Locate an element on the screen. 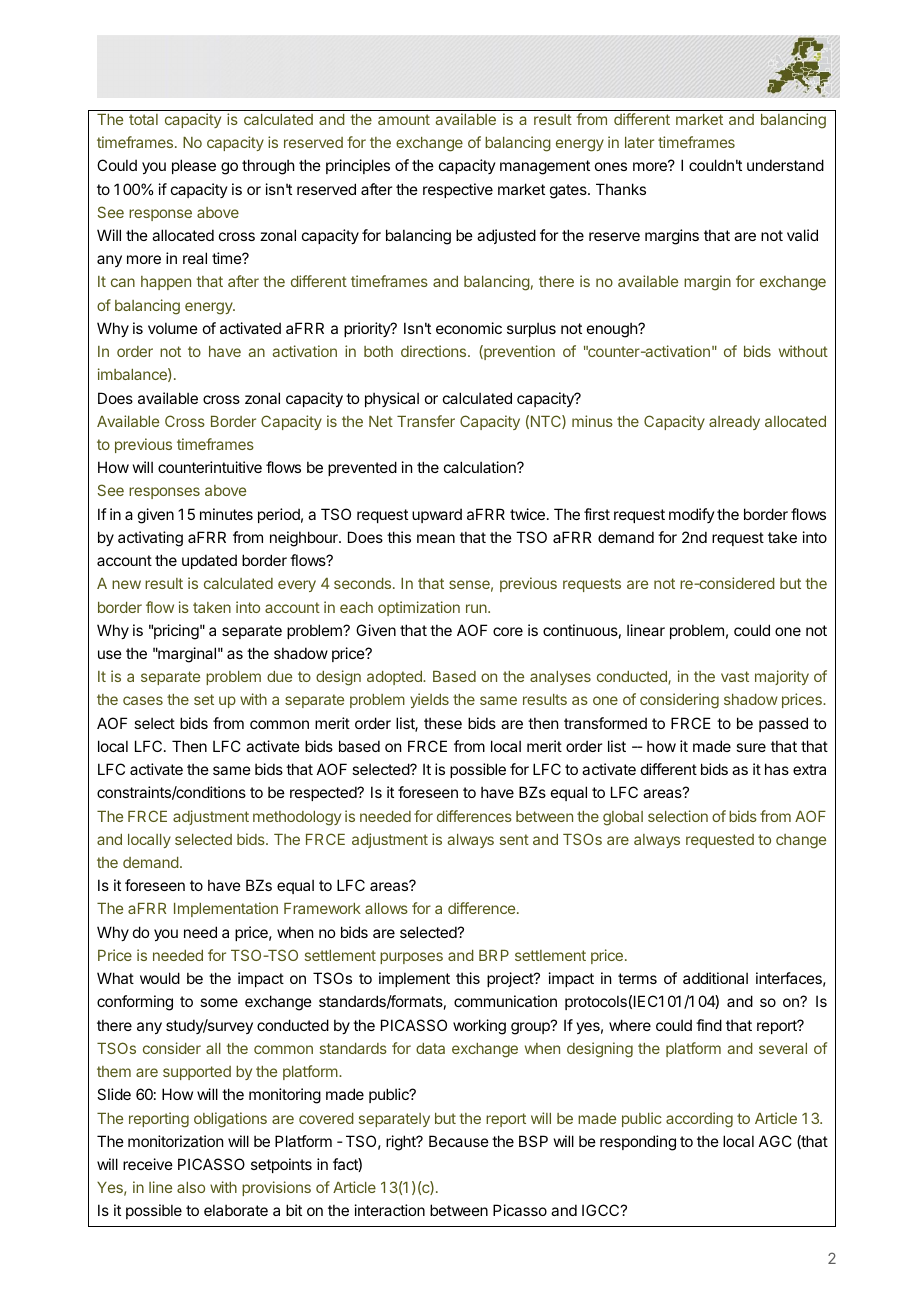  respective is located at coordinates (458, 190).
